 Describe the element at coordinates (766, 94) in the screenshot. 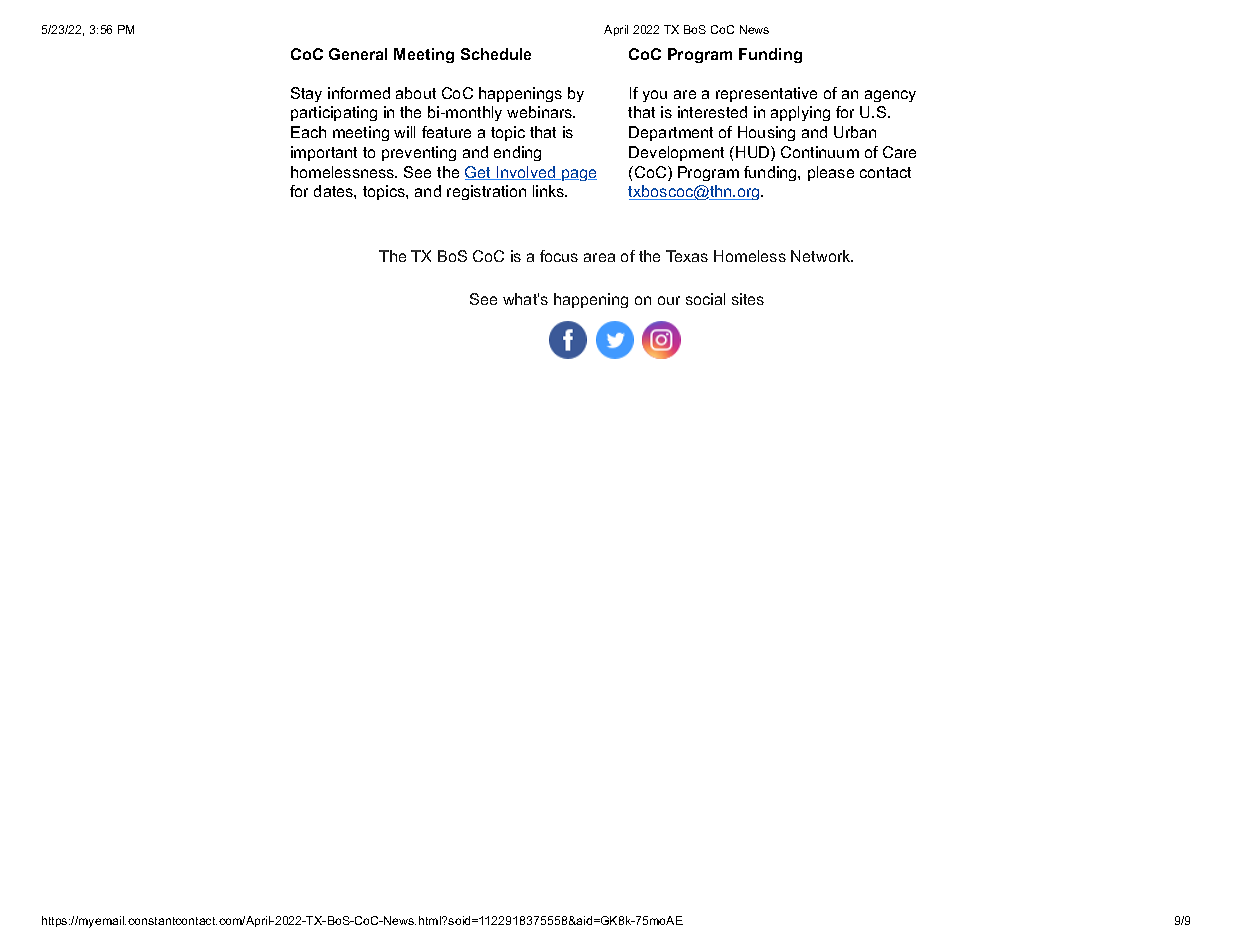

I see `representative` at that location.
